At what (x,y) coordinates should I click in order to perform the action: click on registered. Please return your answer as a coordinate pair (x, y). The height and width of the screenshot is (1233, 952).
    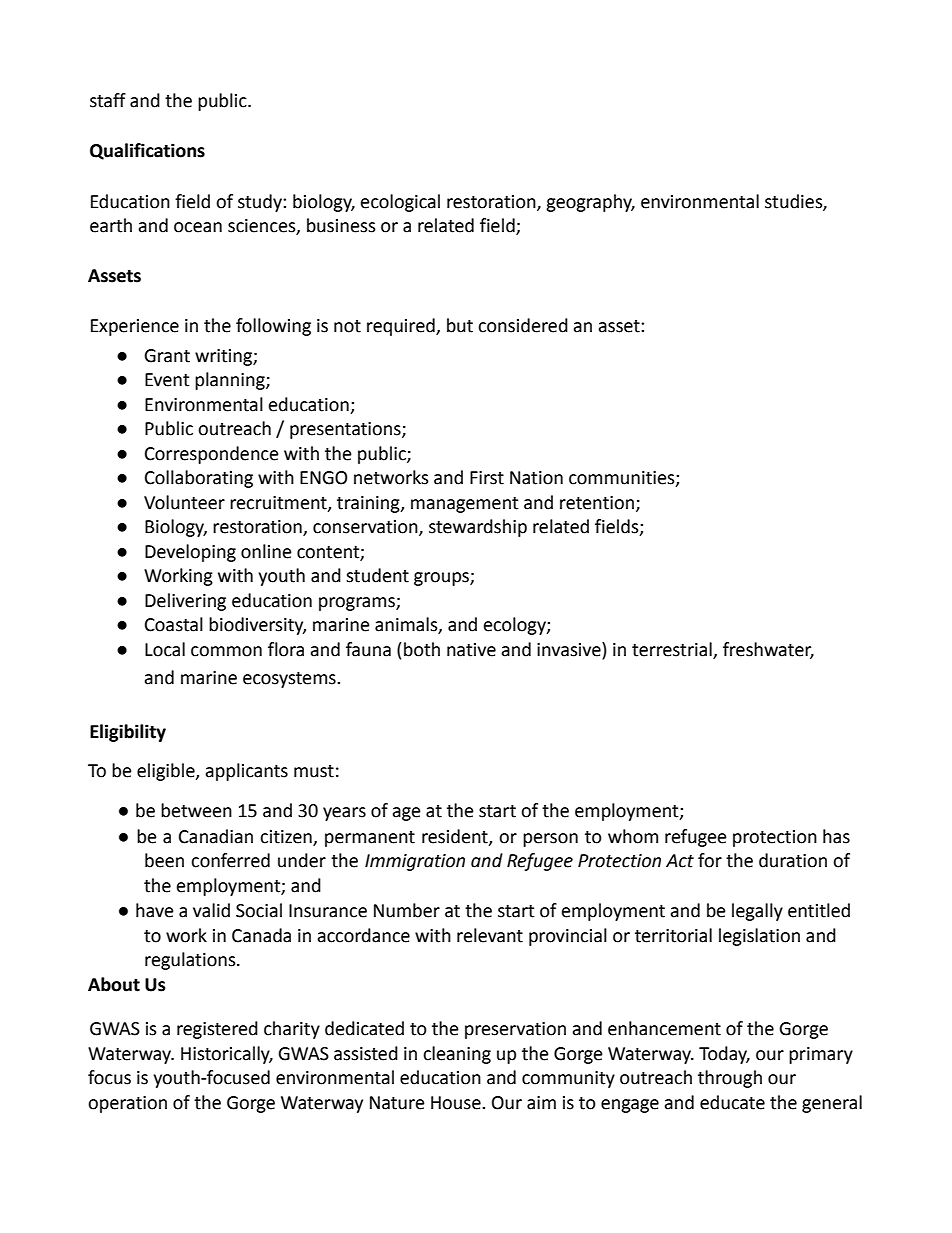
    Looking at the image, I should click on (217, 1030).
